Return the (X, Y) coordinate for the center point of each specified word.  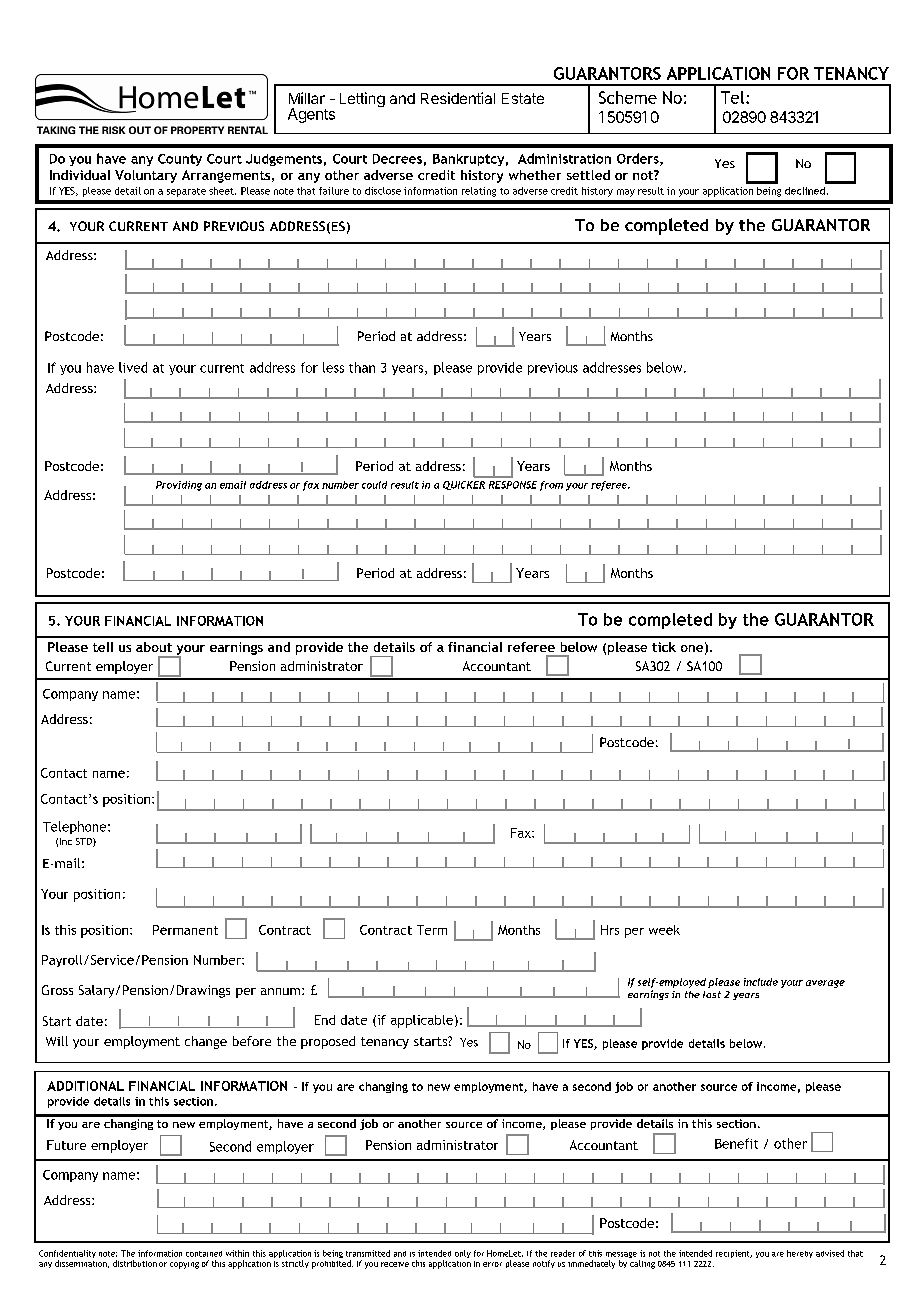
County (180, 160)
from (551, 486)
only (463, 1254)
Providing (179, 486)
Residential (458, 98)
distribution (135, 1263)
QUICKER (464, 485)
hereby (800, 1254)
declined (805, 191)
